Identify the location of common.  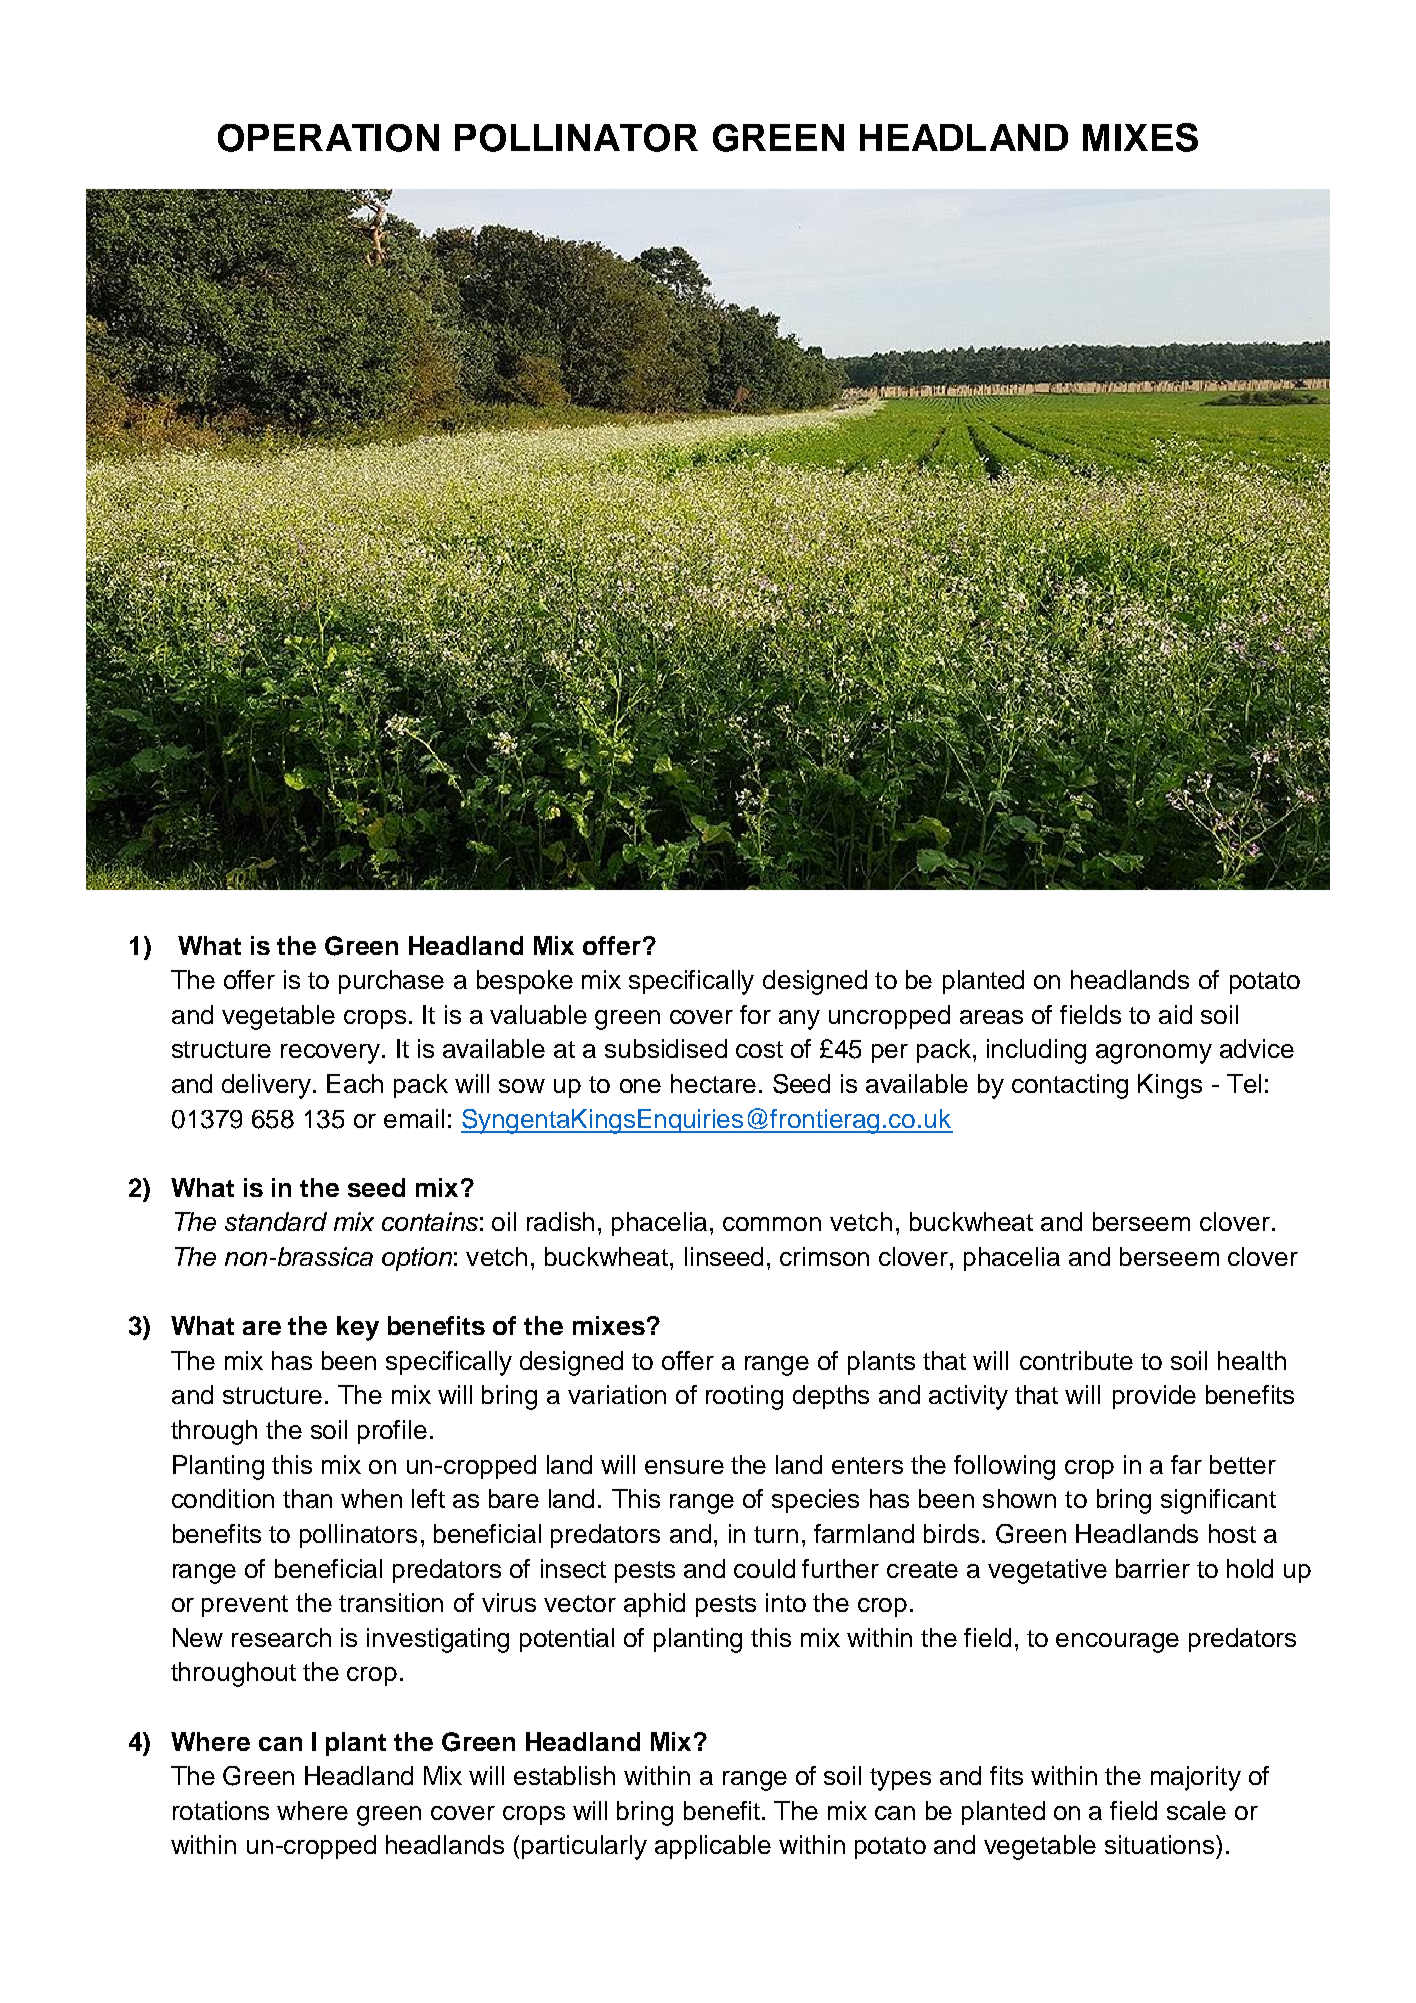
(772, 1224).
